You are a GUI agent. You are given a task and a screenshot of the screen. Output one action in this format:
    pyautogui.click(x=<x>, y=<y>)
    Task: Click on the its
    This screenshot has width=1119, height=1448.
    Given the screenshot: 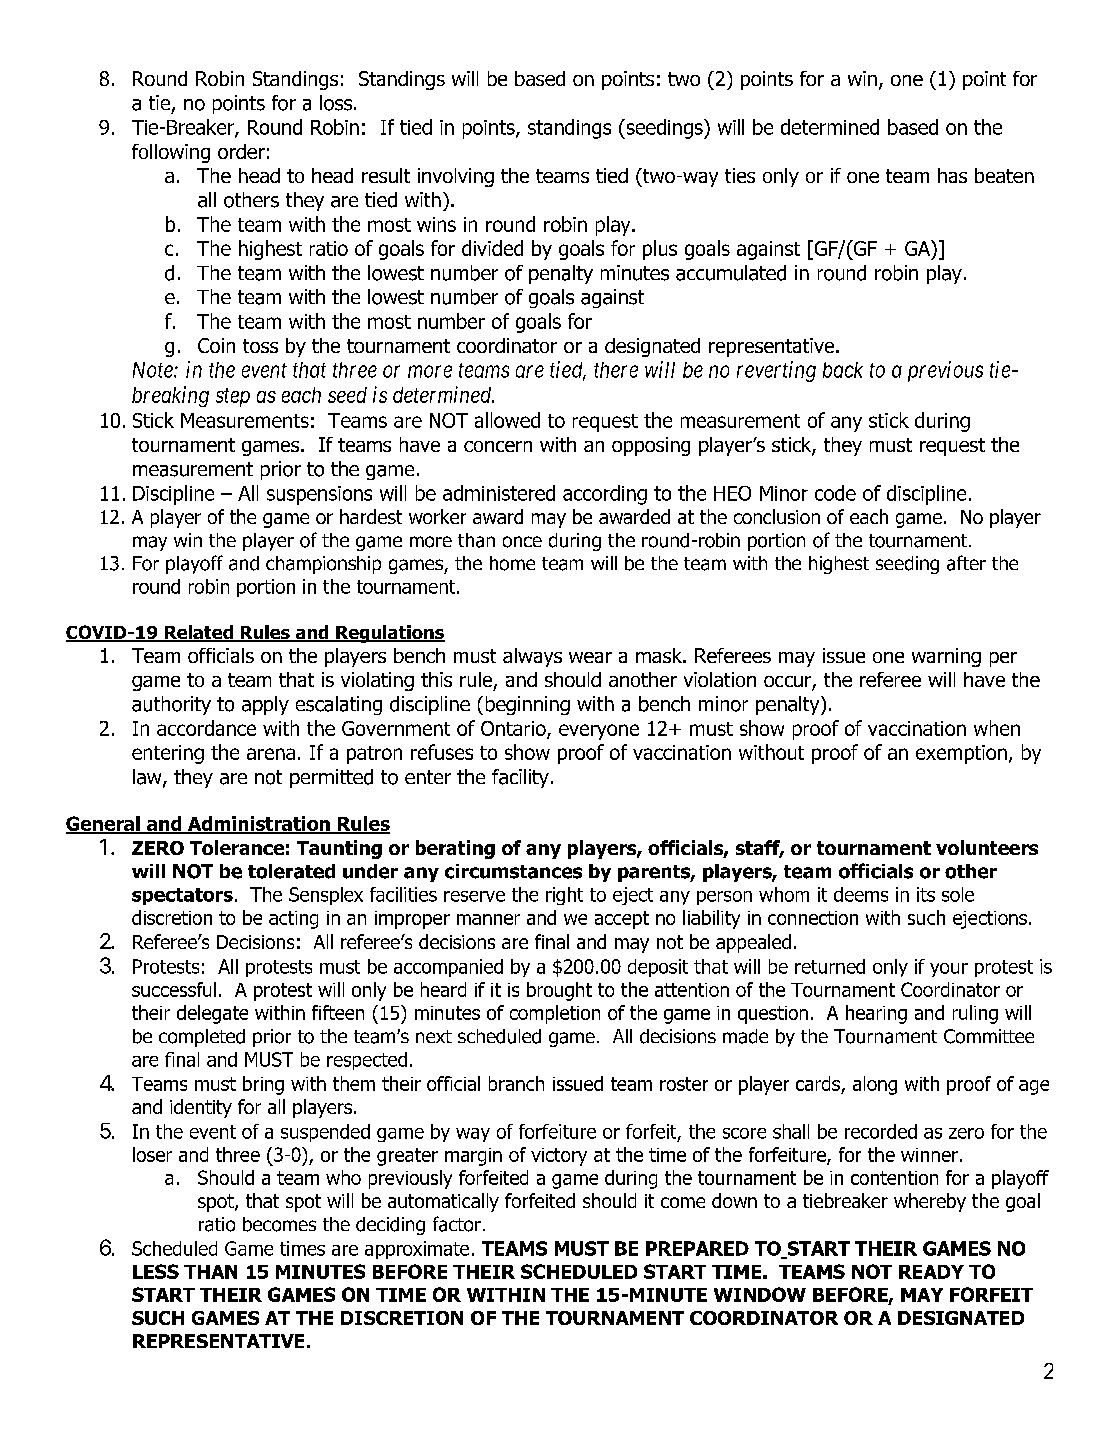 What is the action you would take?
    pyautogui.click(x=926, y=894)
